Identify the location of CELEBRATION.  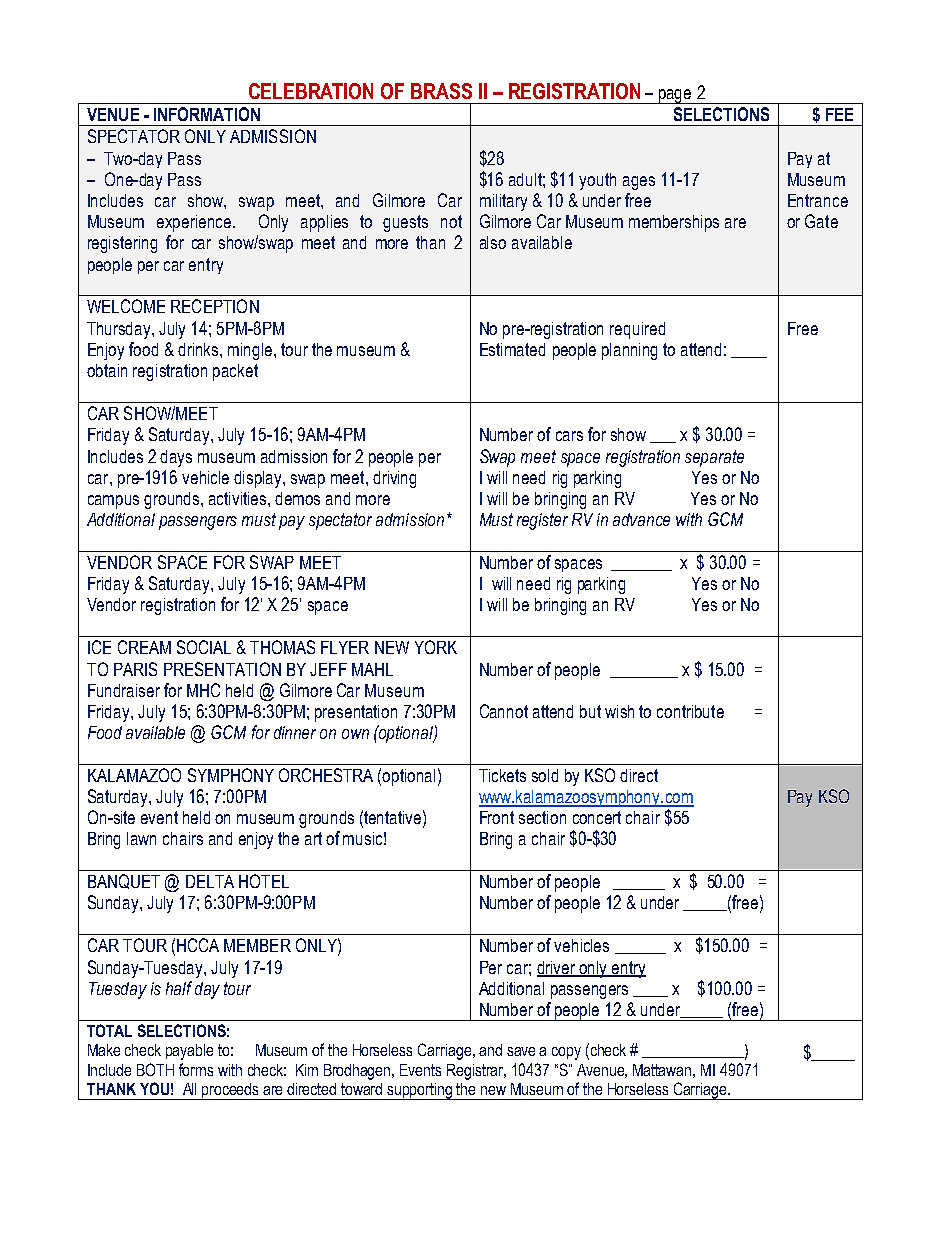
(311, 91).
